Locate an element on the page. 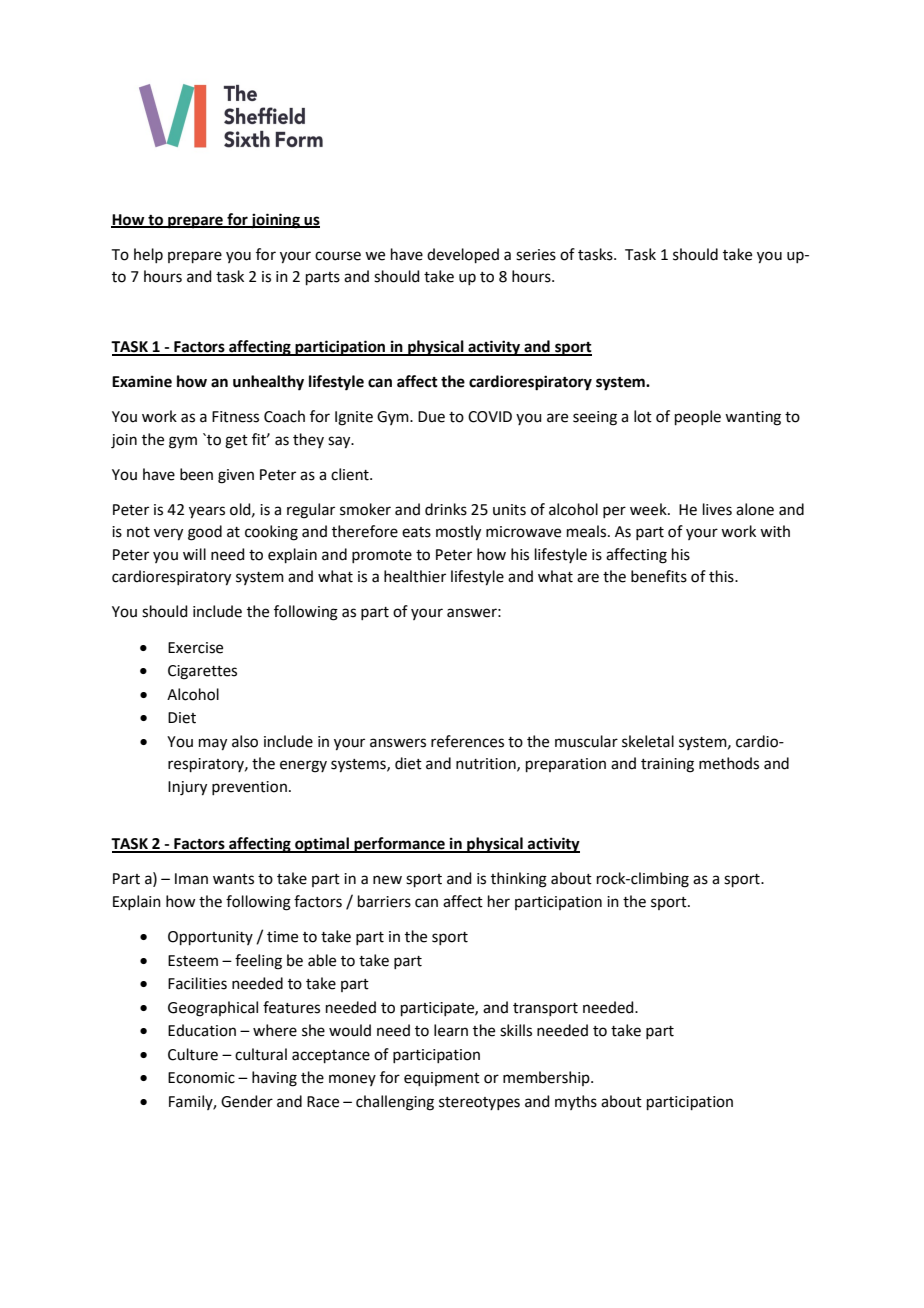 The image size is (924, 1308). myths is located at coordinates (576, 1102).
